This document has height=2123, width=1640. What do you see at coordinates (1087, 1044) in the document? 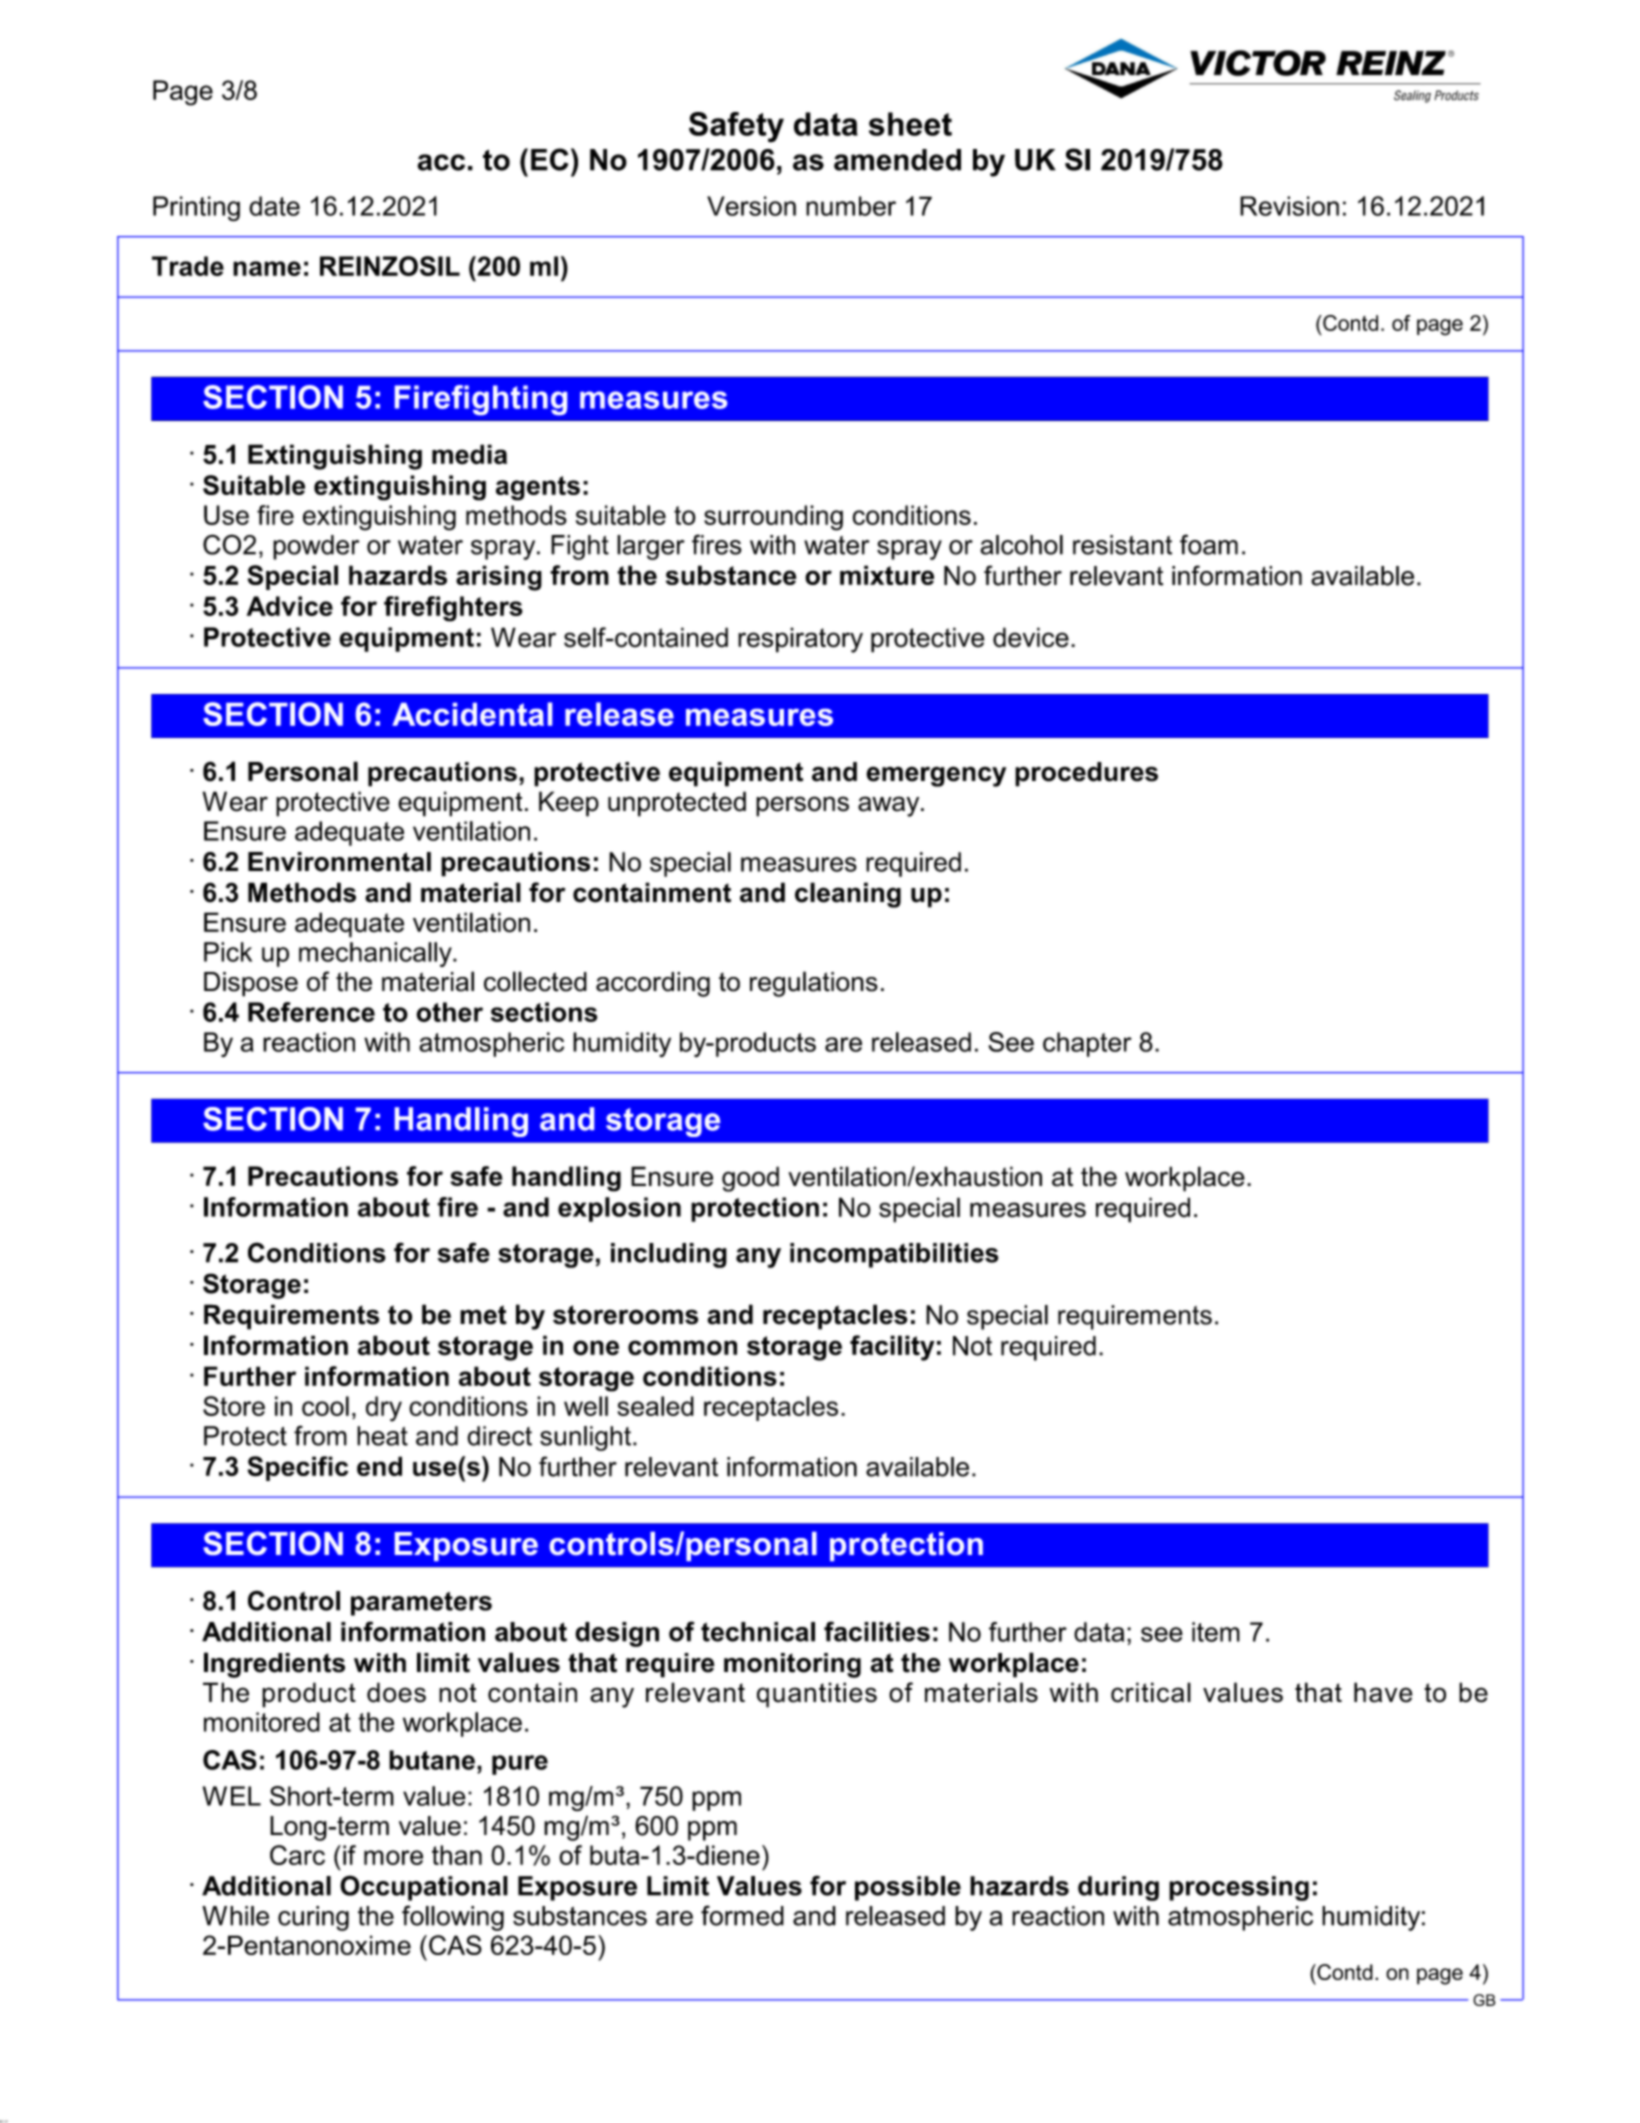
I see `chapter` at bounding box center [1087, 1044].
